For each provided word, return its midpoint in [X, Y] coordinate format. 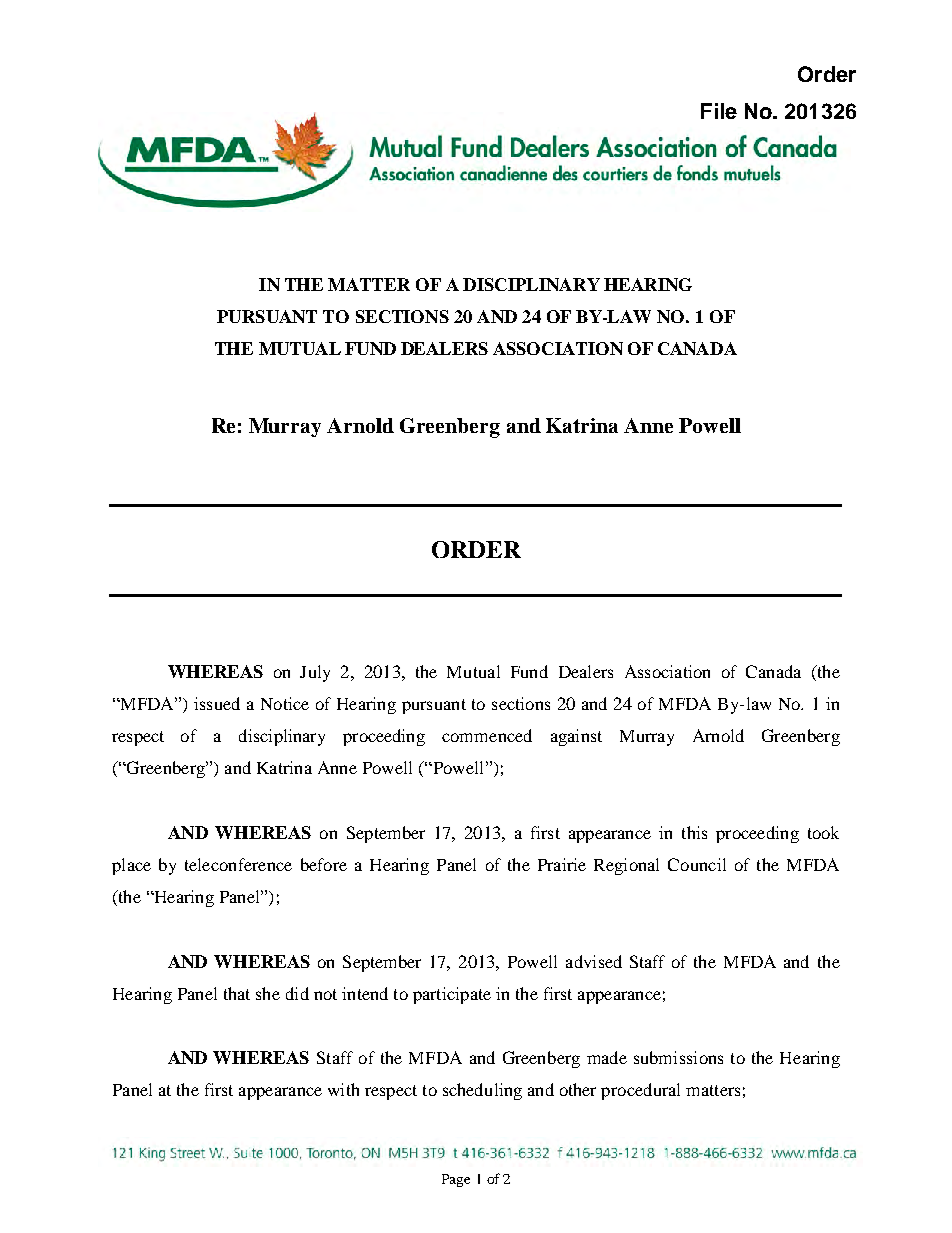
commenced [487, 735]
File [719, 111]
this [694, 832]
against [576, 737]
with [343, 1089]
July [315, 673]
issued [217, 703]
